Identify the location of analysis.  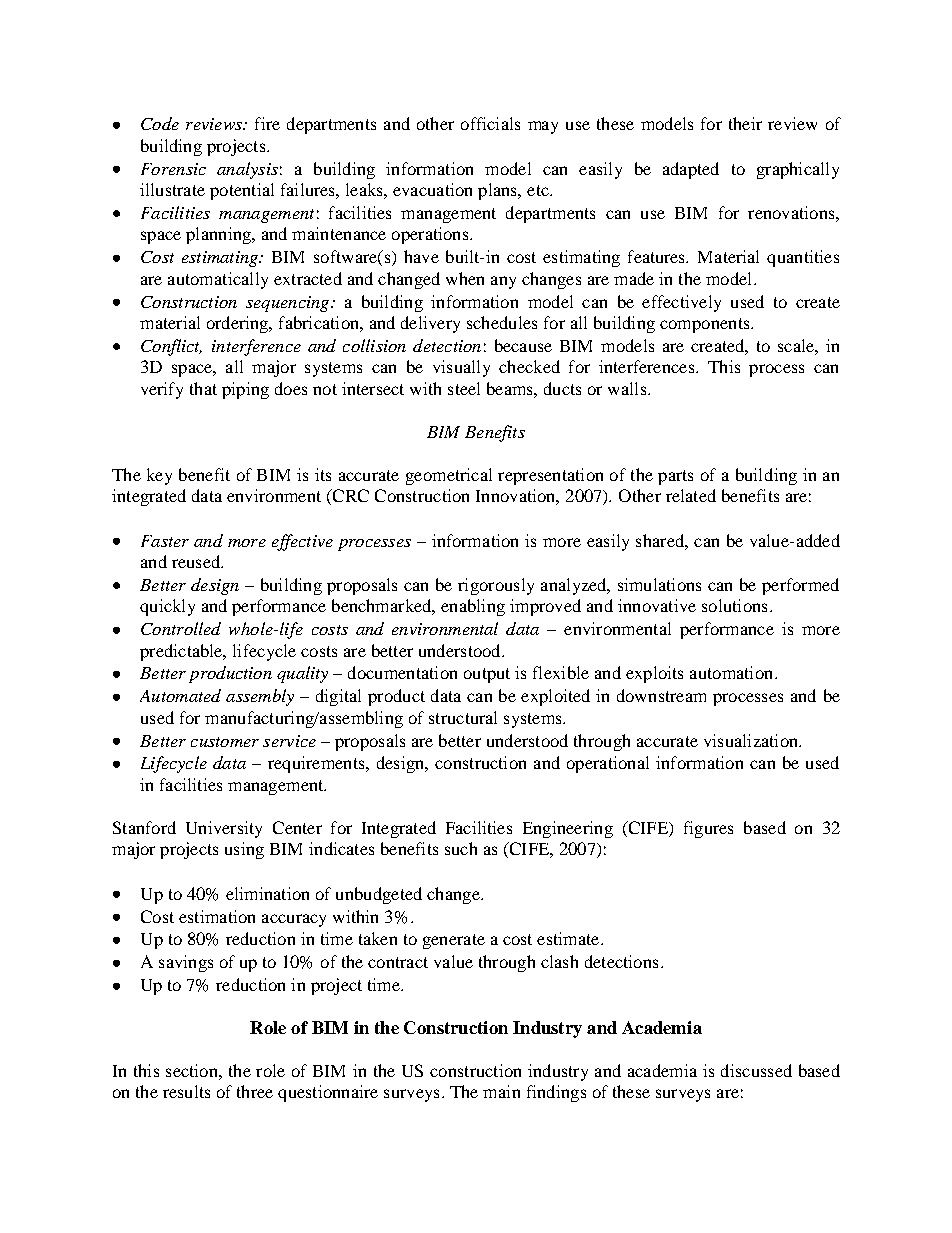
(247, 170).
